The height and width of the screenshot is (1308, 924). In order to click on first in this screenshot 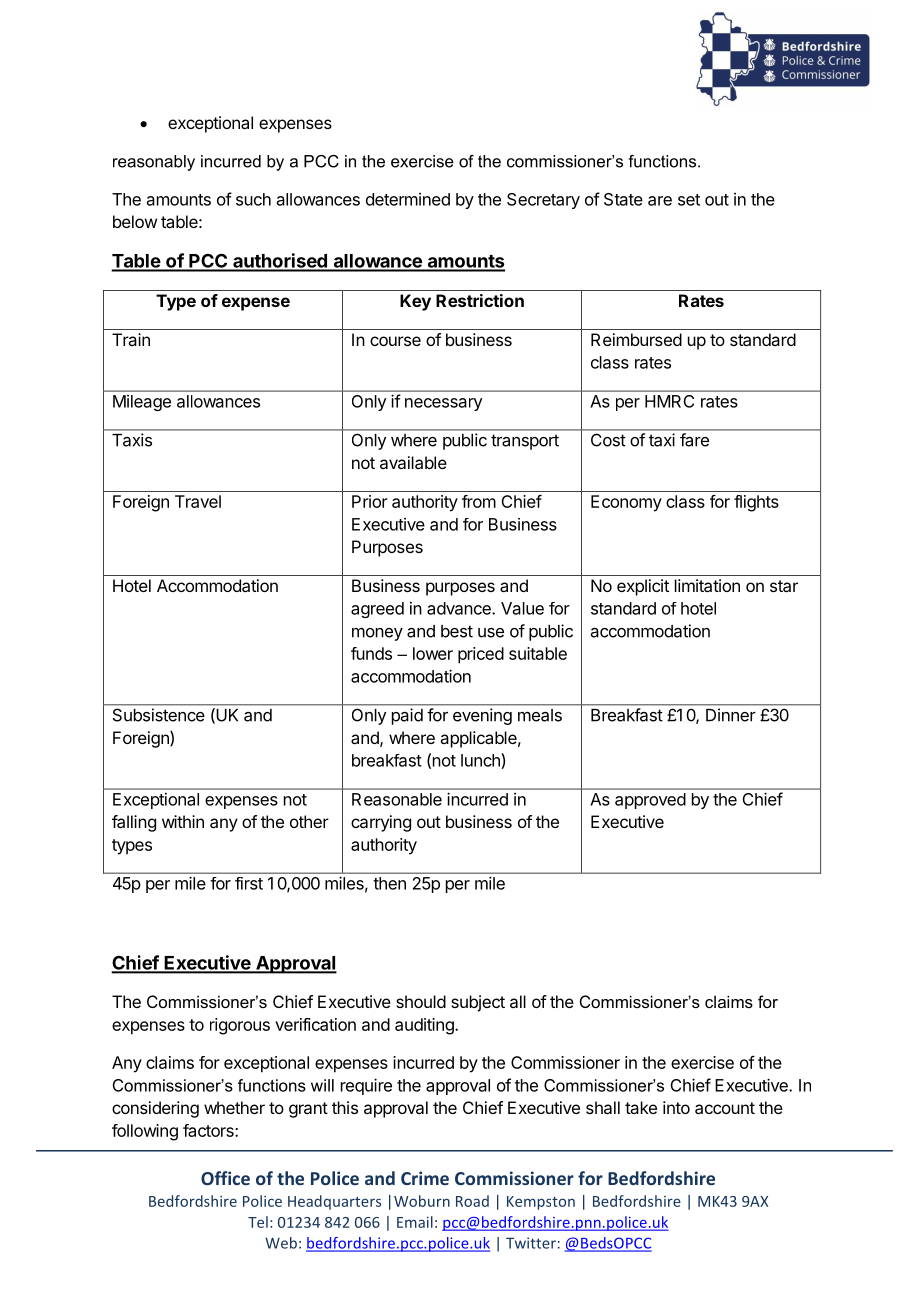, I will do `click(249, 883)`.
